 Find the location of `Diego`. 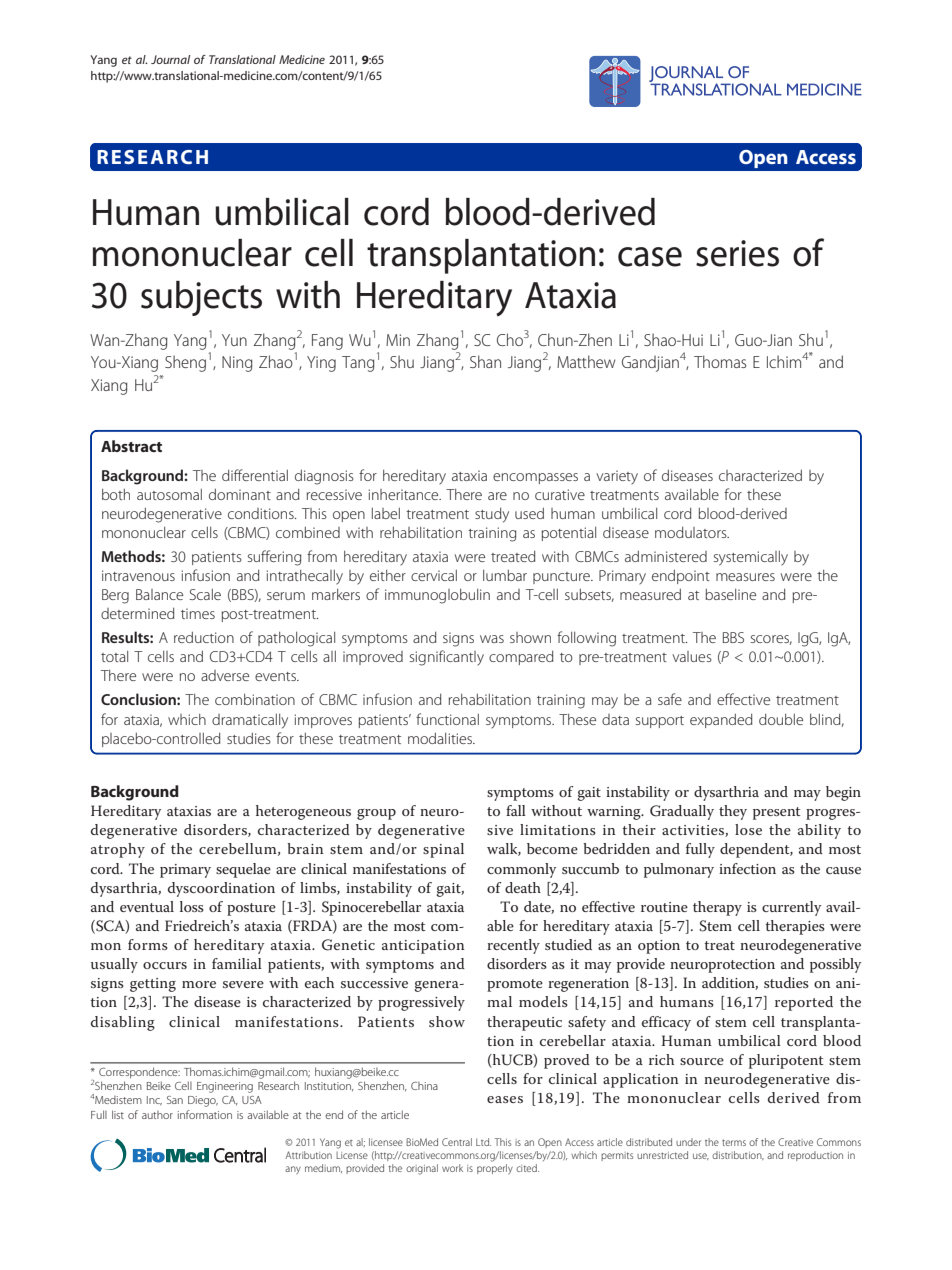

Diego is located at coordinates (203, 1101).
